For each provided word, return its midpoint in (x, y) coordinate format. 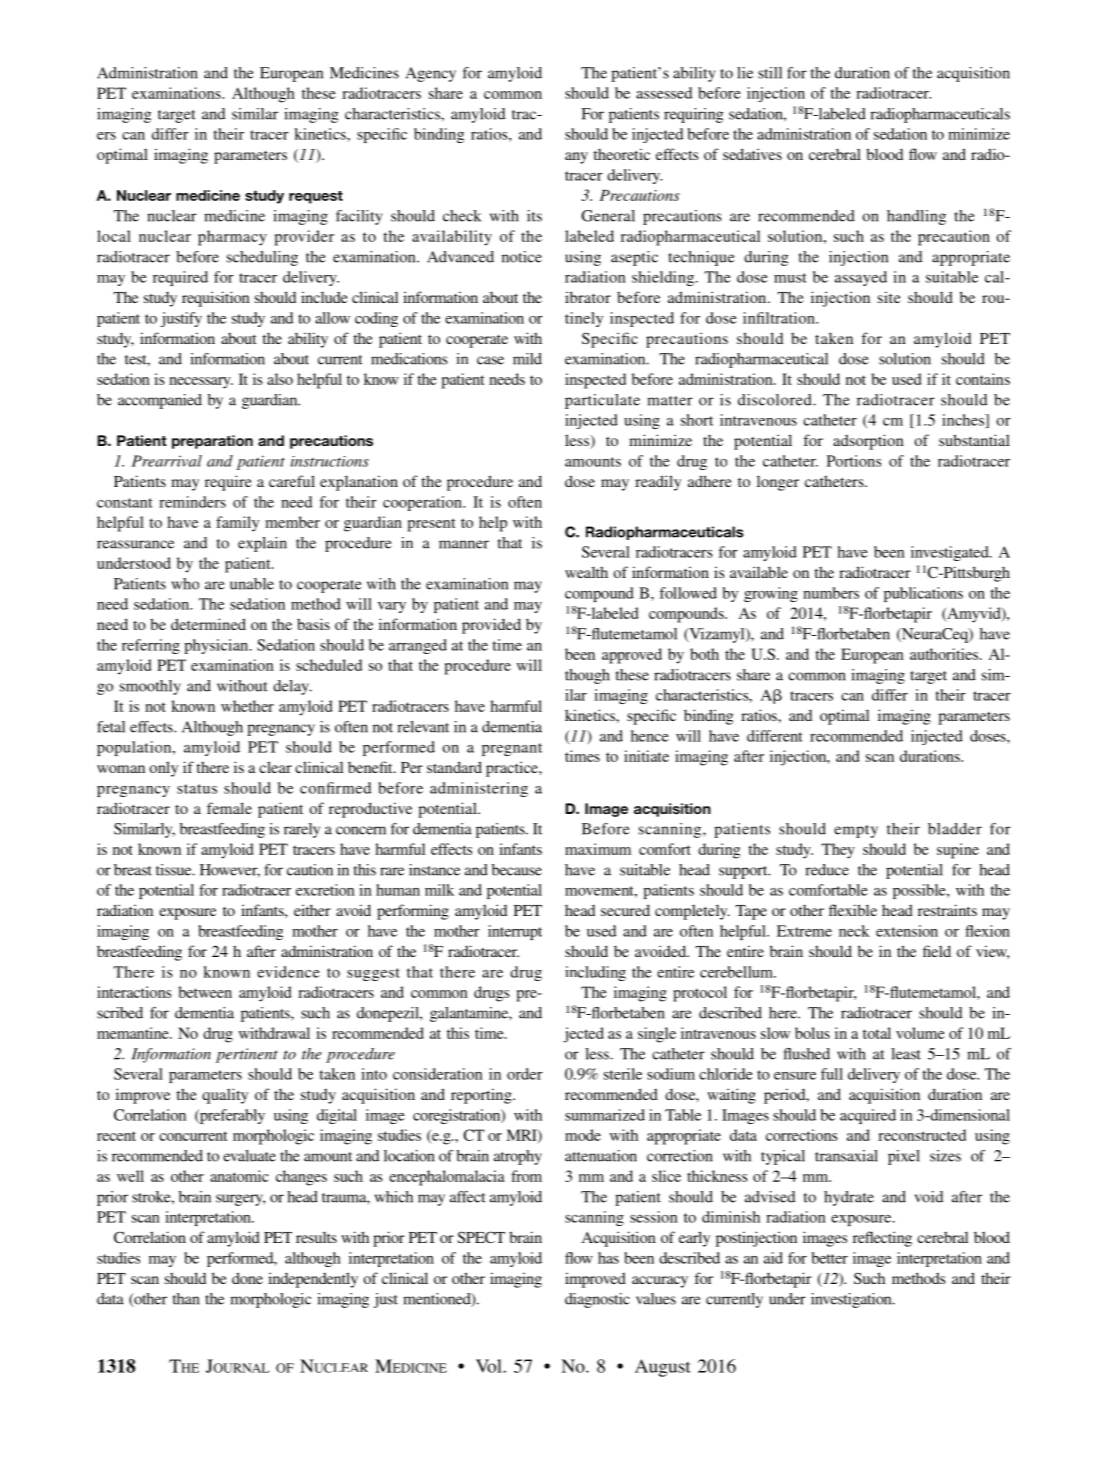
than (186, 1299)
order (525, 1074)
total (877, 1033)
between (205, 992)
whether (247, 706)
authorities (945, 654)
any (576, 158)
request (316, 197)
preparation (212, 442)
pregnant (512, 749)
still (770, 73)
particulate (602, 401)
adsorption (868, 442)
